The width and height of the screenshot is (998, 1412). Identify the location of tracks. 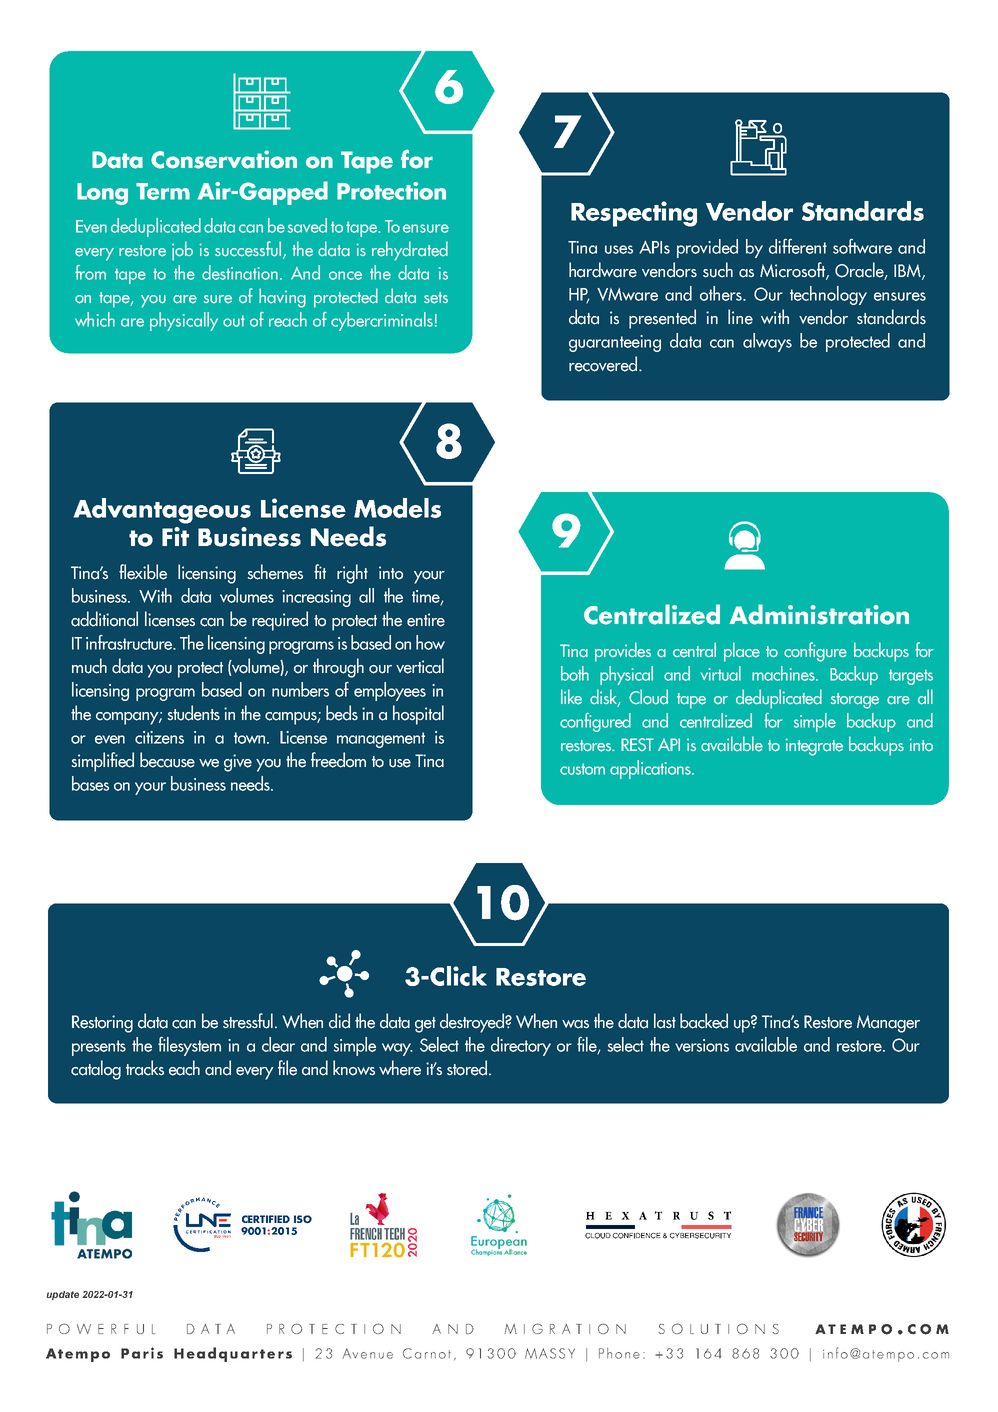
(145, 1068).
